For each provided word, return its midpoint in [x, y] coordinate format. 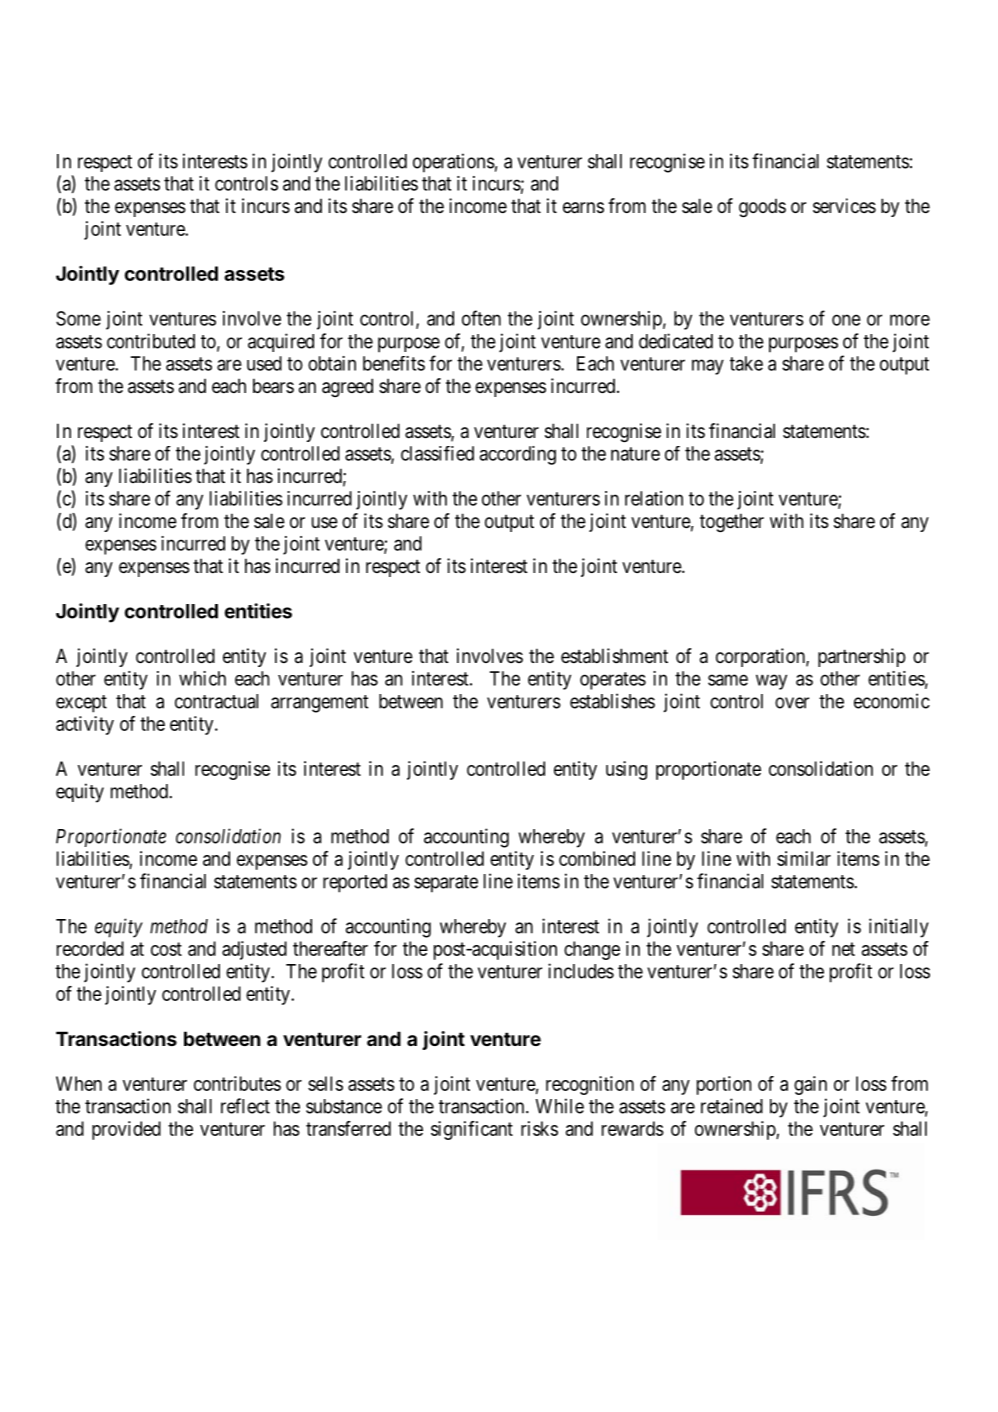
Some [78, 318]
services [844, 206]
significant [472, 1130]
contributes [237, 1083]
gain [810, 1085]
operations [454, 163]
